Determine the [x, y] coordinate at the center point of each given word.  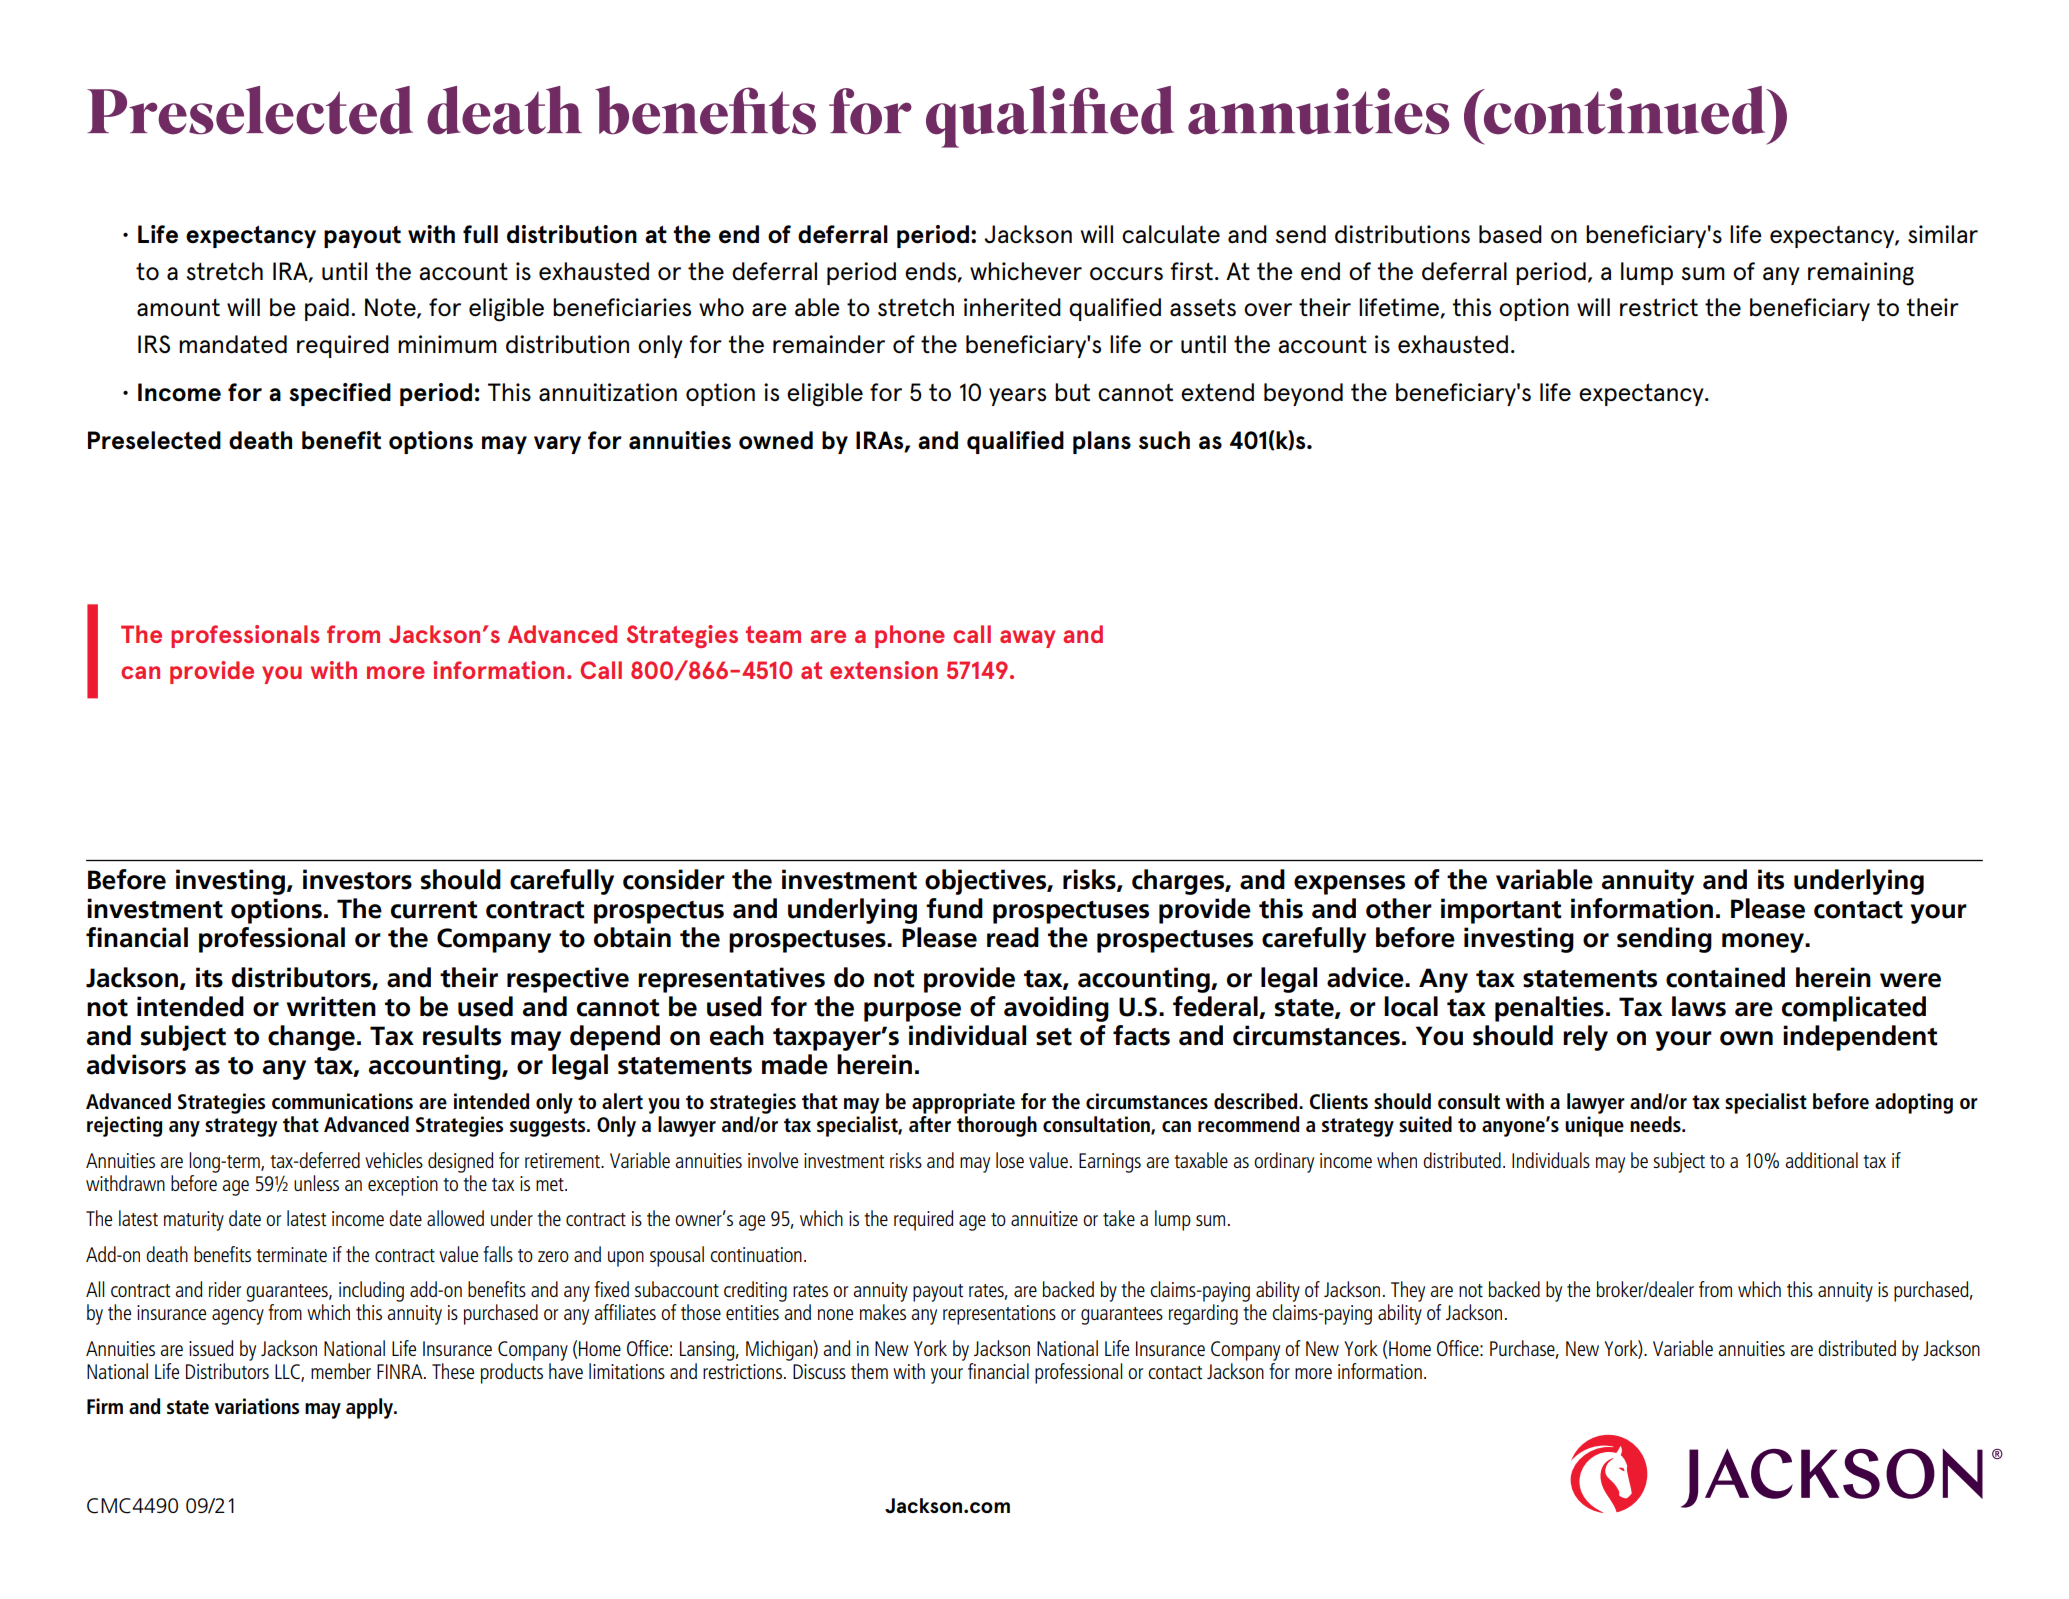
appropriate [963, 1103]
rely [1585, 1038]
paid [327, 309]
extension [884, 670]
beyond [1303, 394]
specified [340, 394]
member [341, 1371]
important [1501, 911]
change [311, 1038]
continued [1624, 110]
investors [357, 879]
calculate [1171, 234]
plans [1102, 442]
